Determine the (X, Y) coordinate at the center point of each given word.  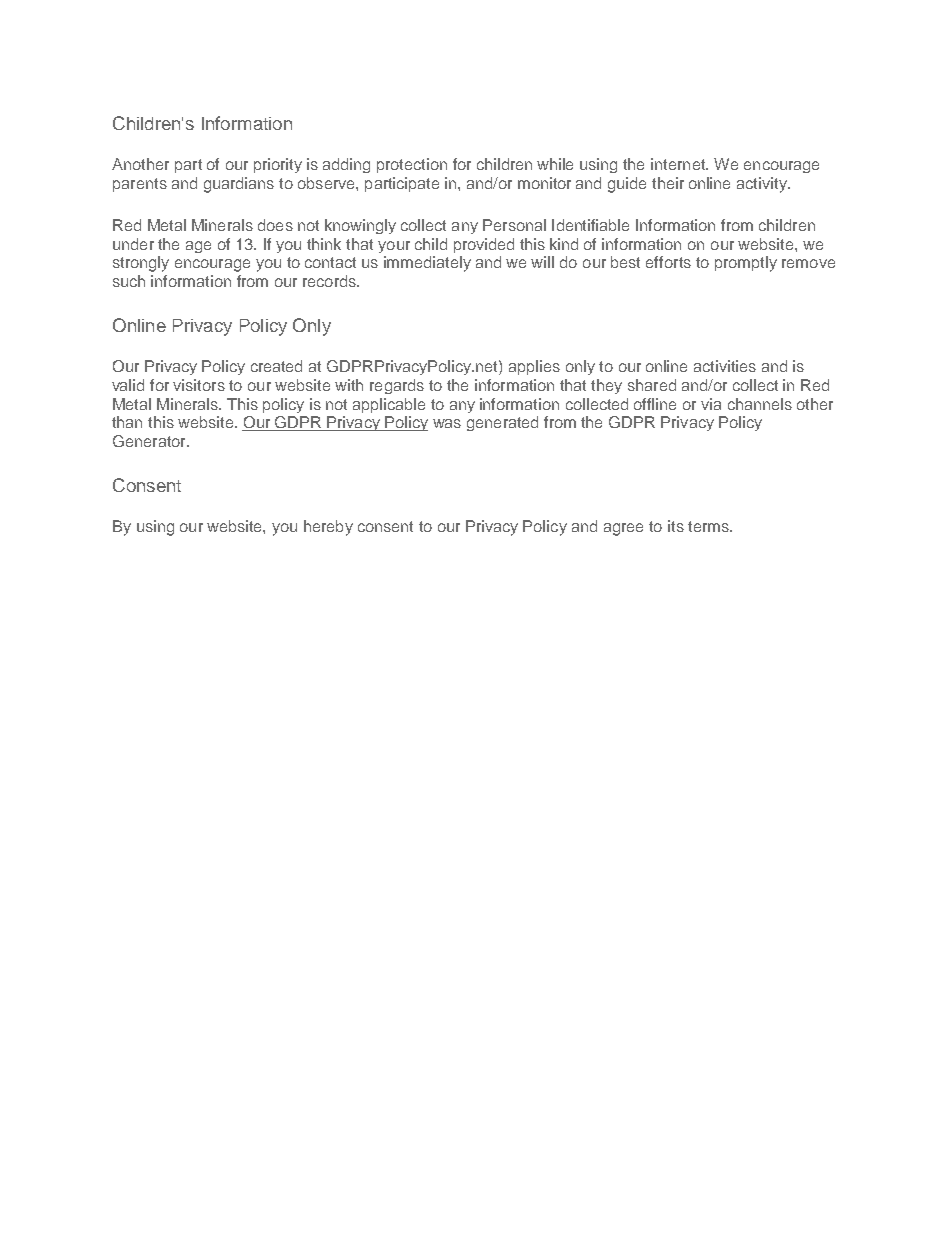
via (711, 404)
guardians (239, 185)
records (330, 281)
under (133, 244)
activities (725, 366)
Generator (150, 441)
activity (763, 185)
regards (397, 386)
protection (412, 165)
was (447, 423)
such (129, 281)
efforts (668, 262)
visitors (199, 385)
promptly (746, 264)
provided (484, 245)
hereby (328, 528)
